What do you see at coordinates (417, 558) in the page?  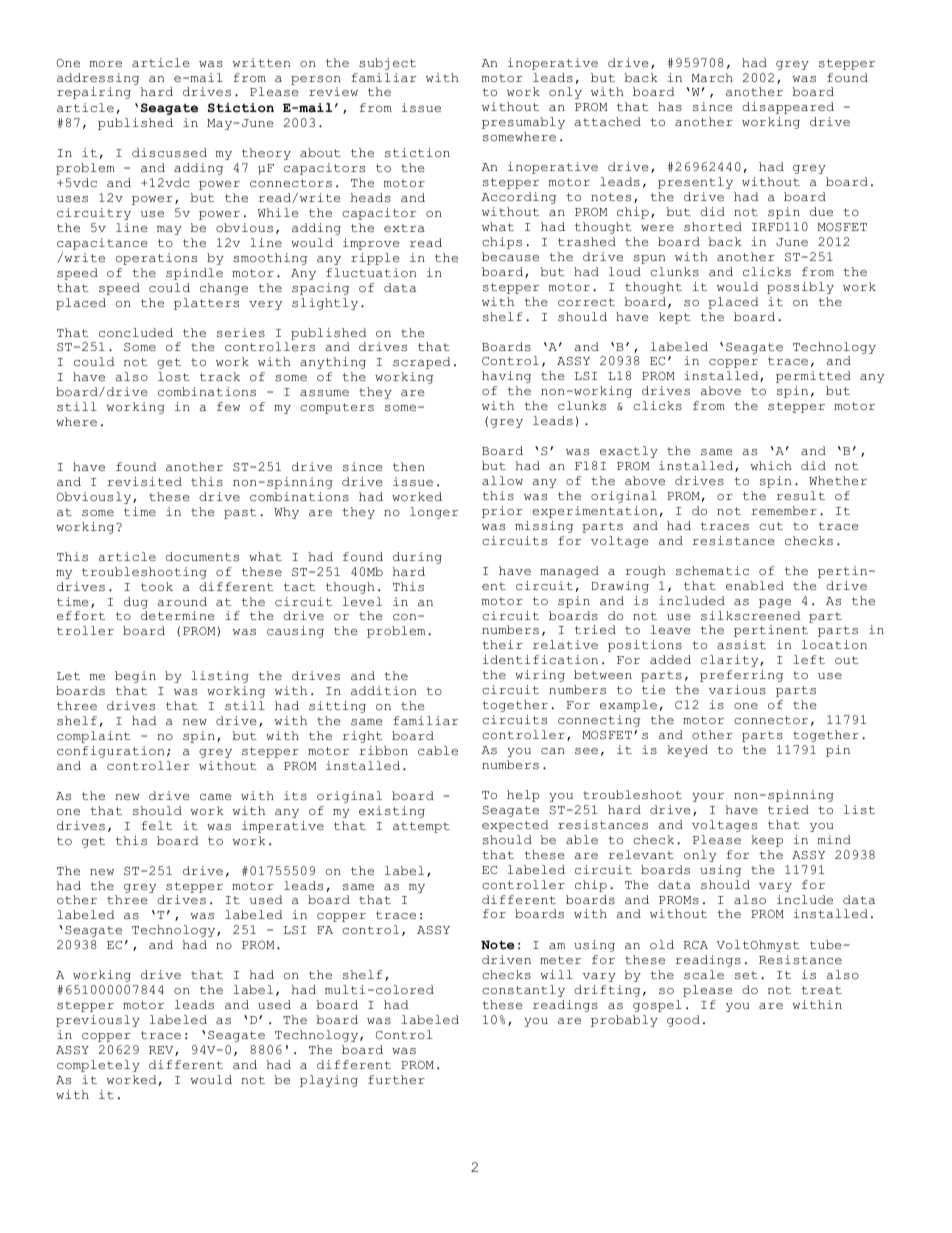 I see `during` at bounding box center [417, 558].
